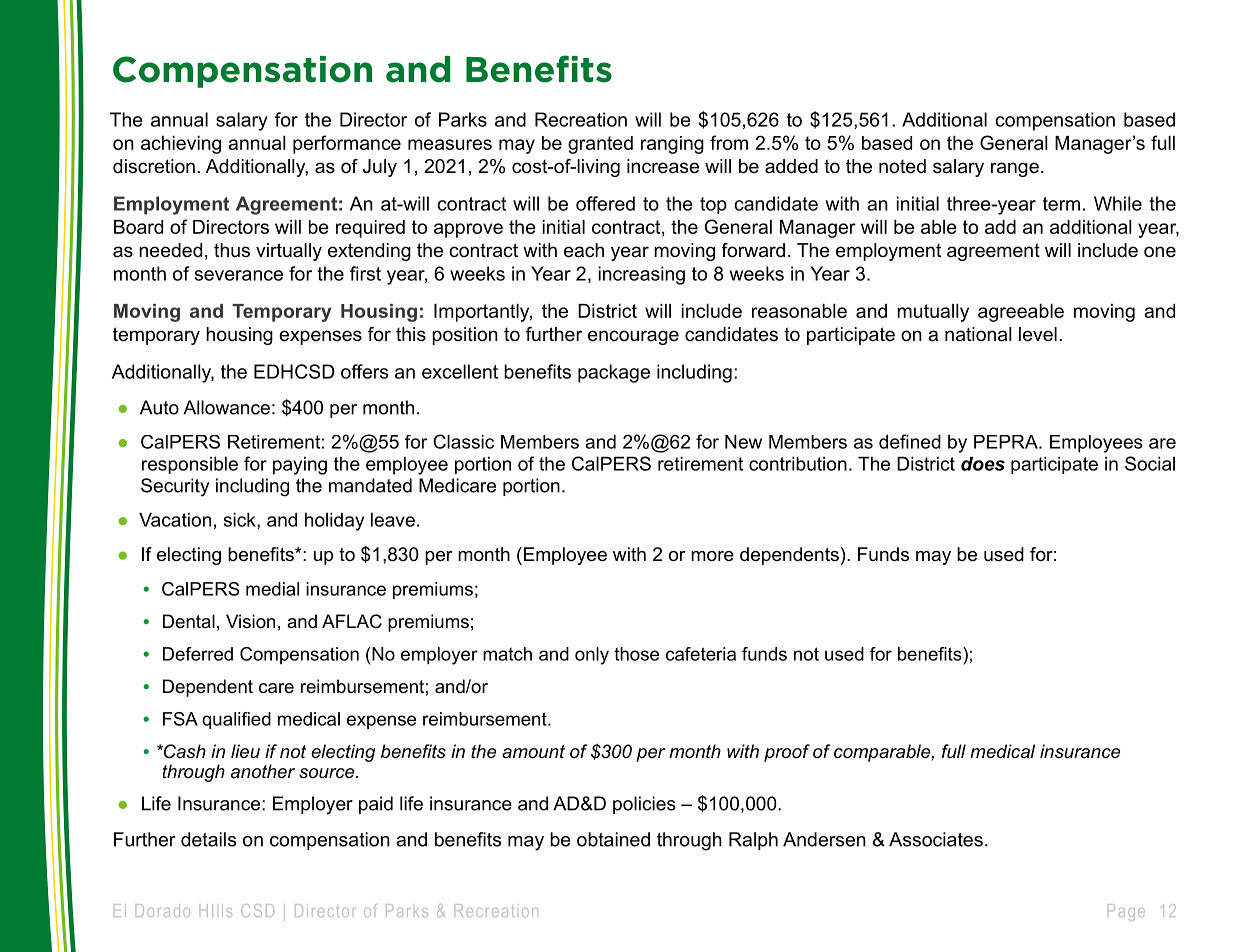 The image size is (1233, 952). What do you see at coordinates (163, 910) in the screenshot?
I see `Dorado` at bounding box center [163, 910].
